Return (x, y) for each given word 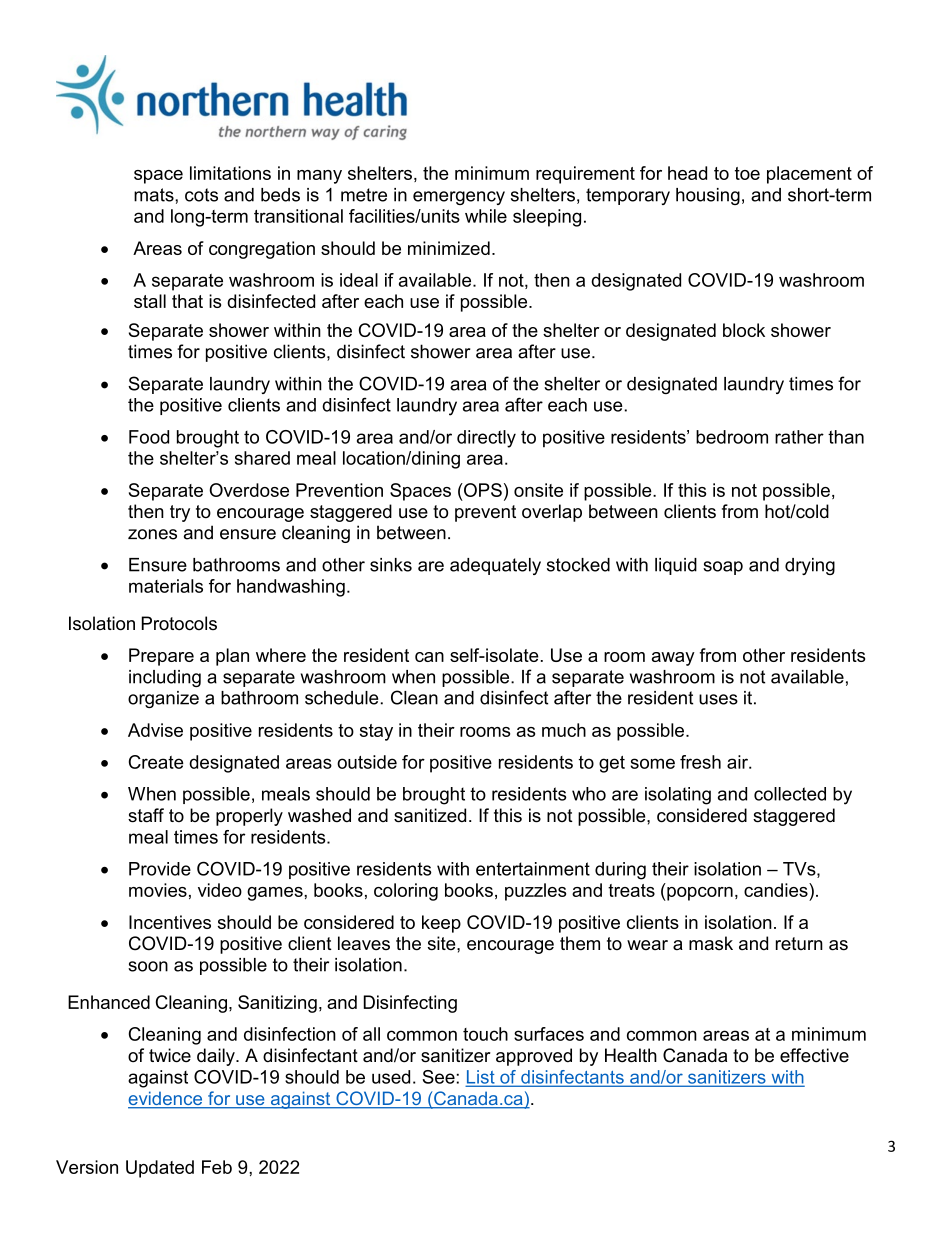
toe (747, 173)
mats (155, 195)
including (165, 678)
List (481, 1078)
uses (718, 699)
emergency (459, 198)
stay (376, 732)
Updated (160, 1169)
